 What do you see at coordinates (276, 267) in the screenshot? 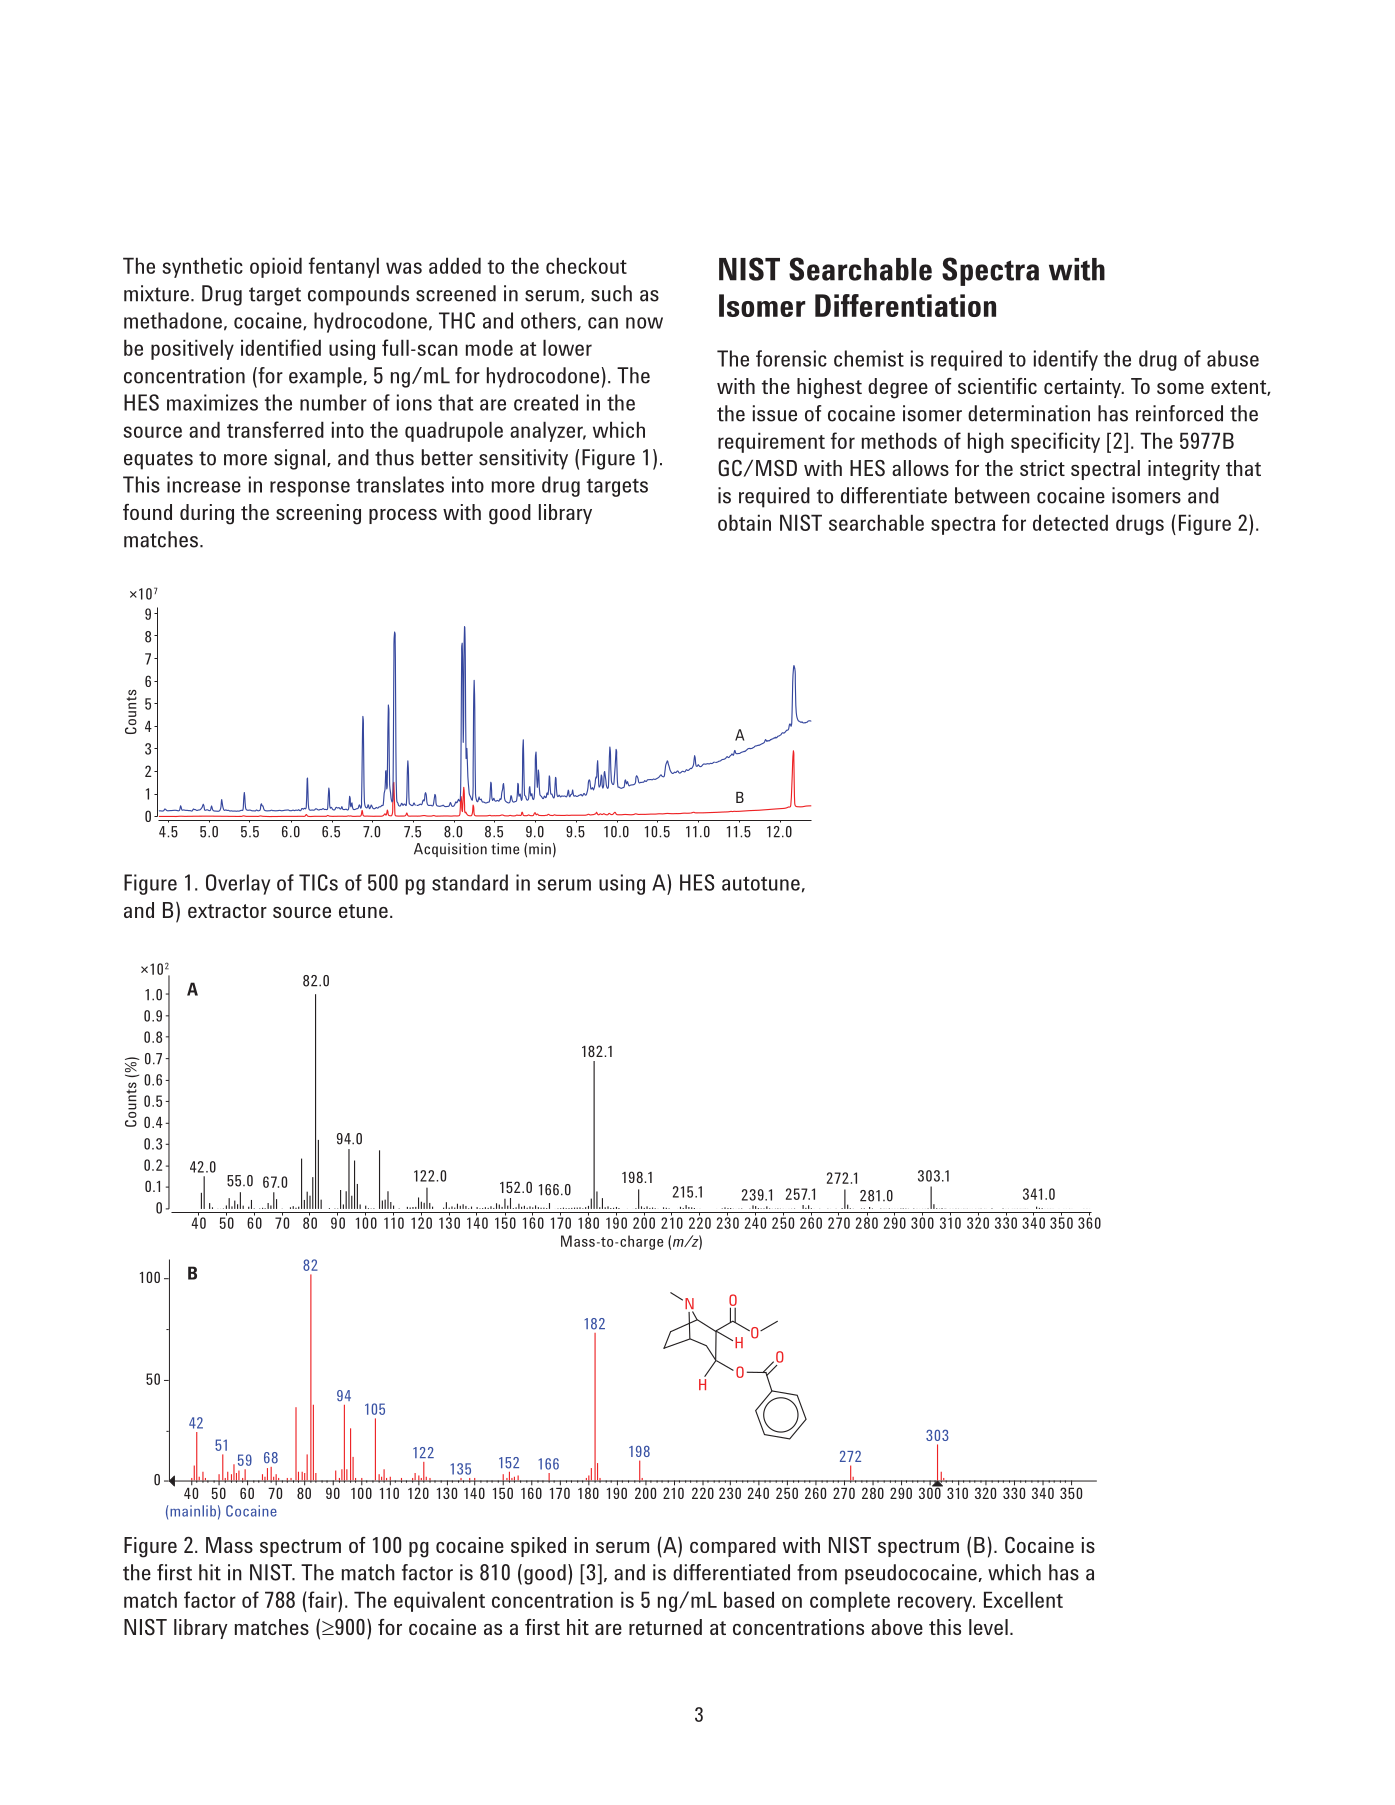
I see `opioid` at bounding box center [276, 267].
